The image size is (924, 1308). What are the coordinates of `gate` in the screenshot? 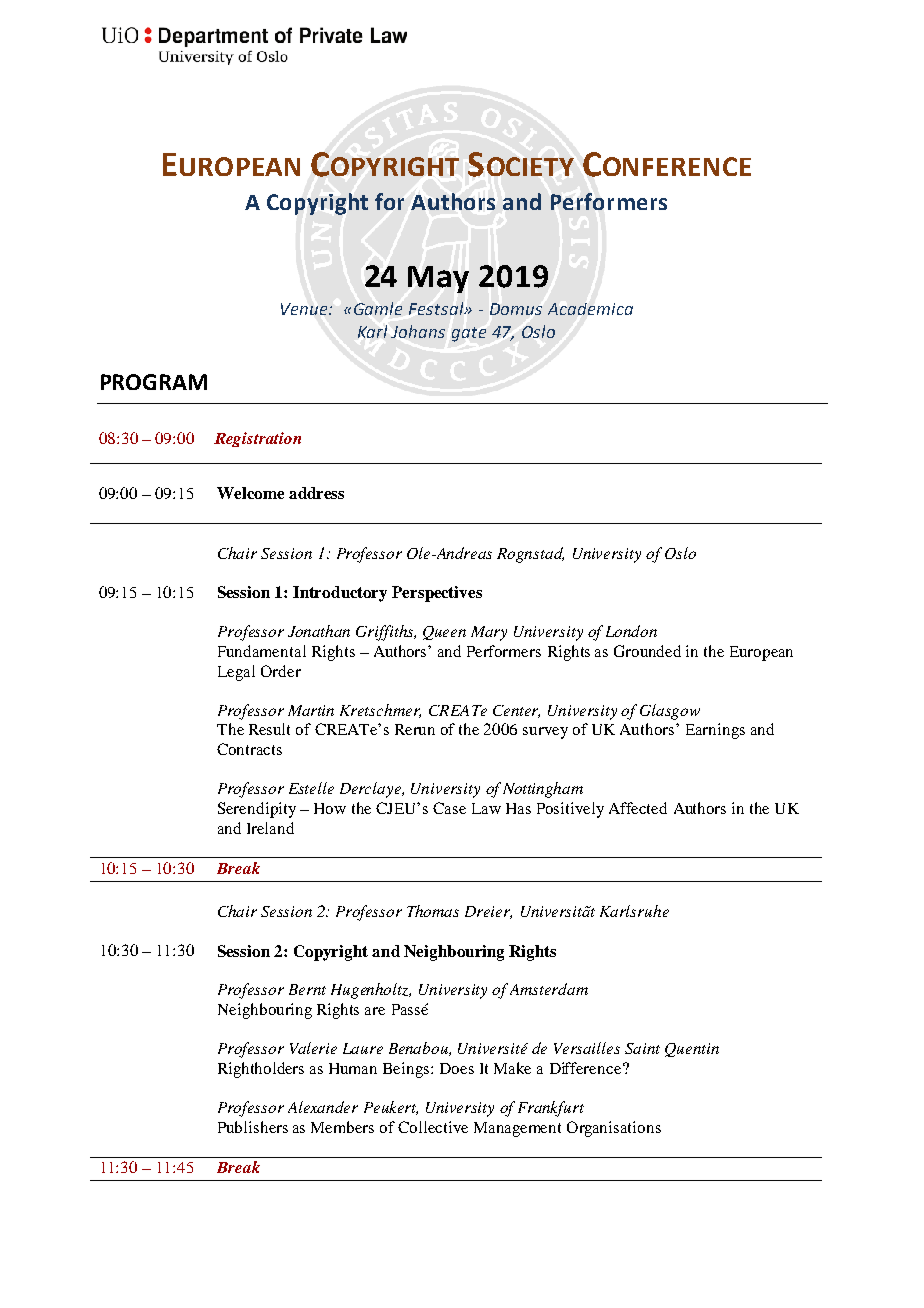 It's located at (469, 334).
